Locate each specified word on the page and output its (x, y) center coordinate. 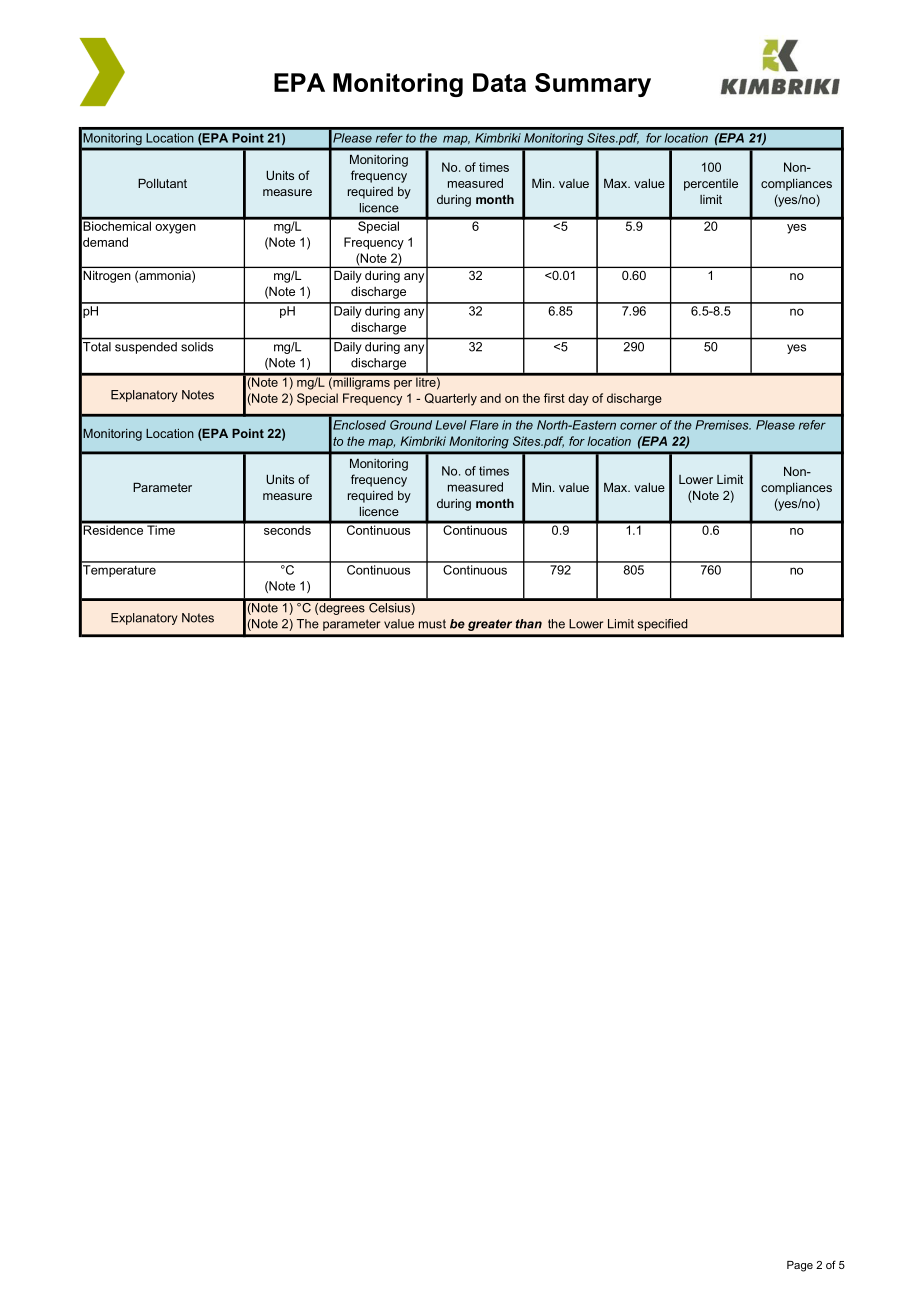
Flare (484, 425)
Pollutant (162, 183)
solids (197, 347)
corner (638, 426)
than (529, 624)
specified (663, 625)
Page (800, 1266)
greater (490, 625)
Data (499, 82)
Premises (723, 425)
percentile (711, 185)
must (432, 624)
